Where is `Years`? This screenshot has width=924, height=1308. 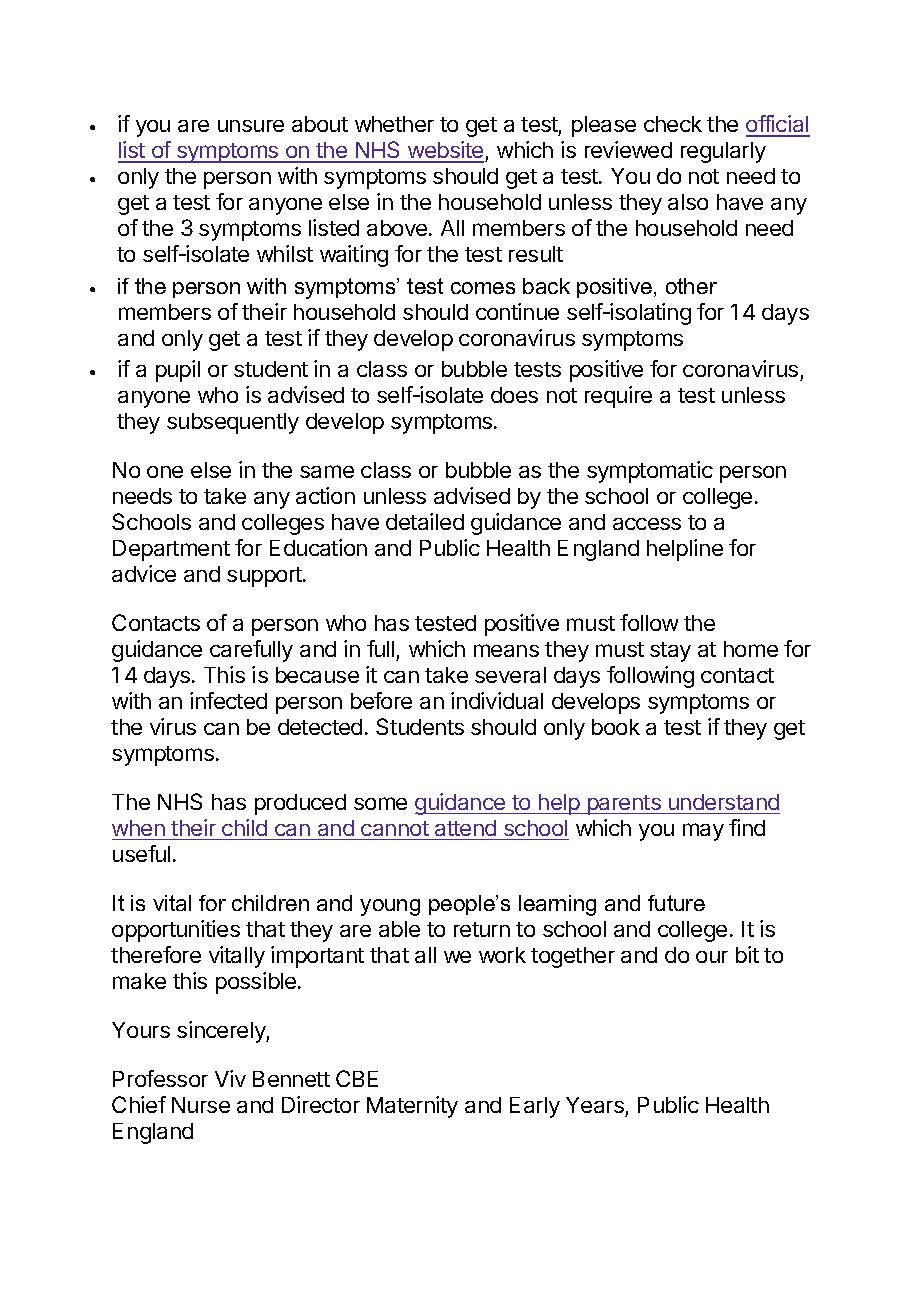 Years is located at coordinates (595, 1105).
